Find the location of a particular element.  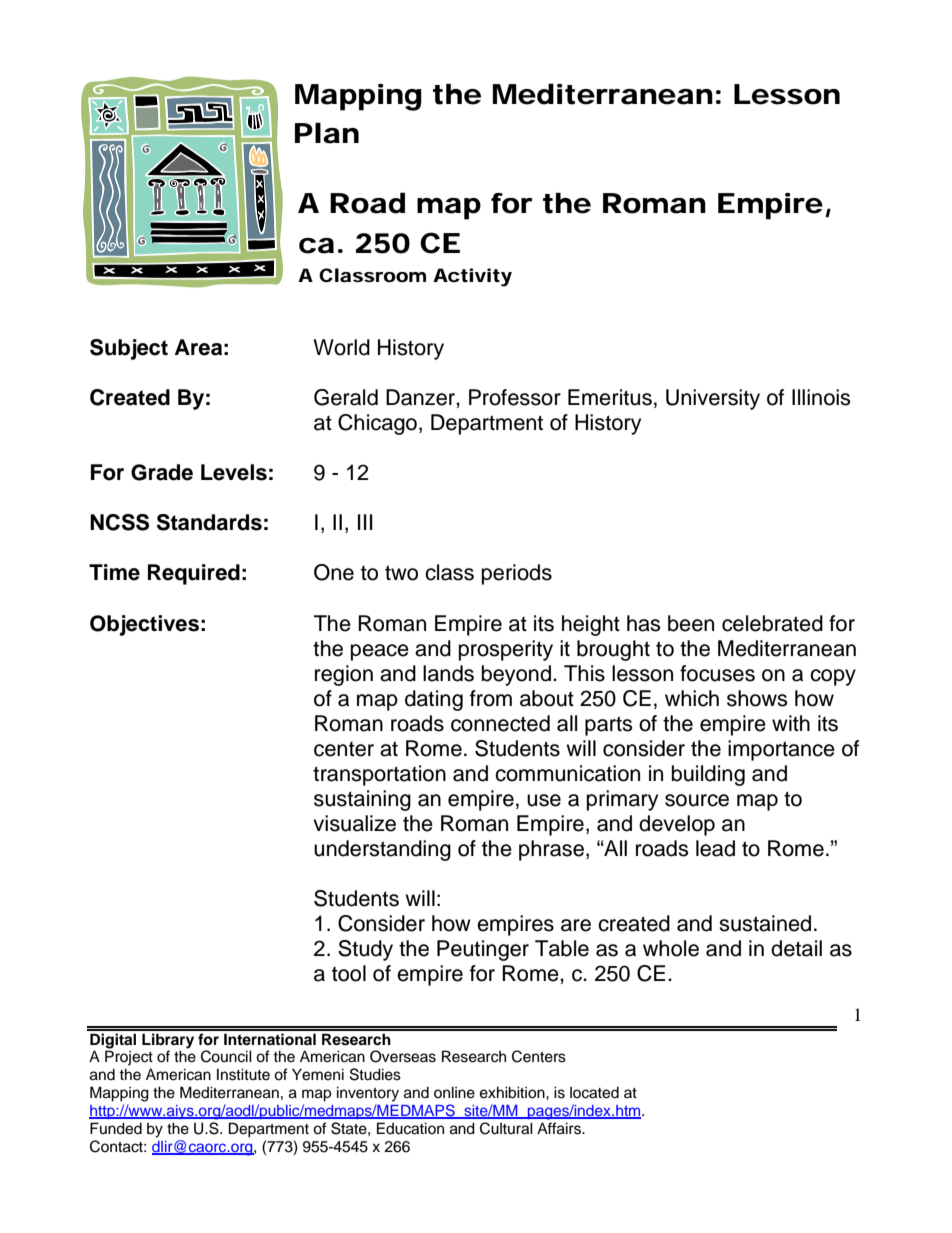

Institute is located at coordinates (243, 1074).
